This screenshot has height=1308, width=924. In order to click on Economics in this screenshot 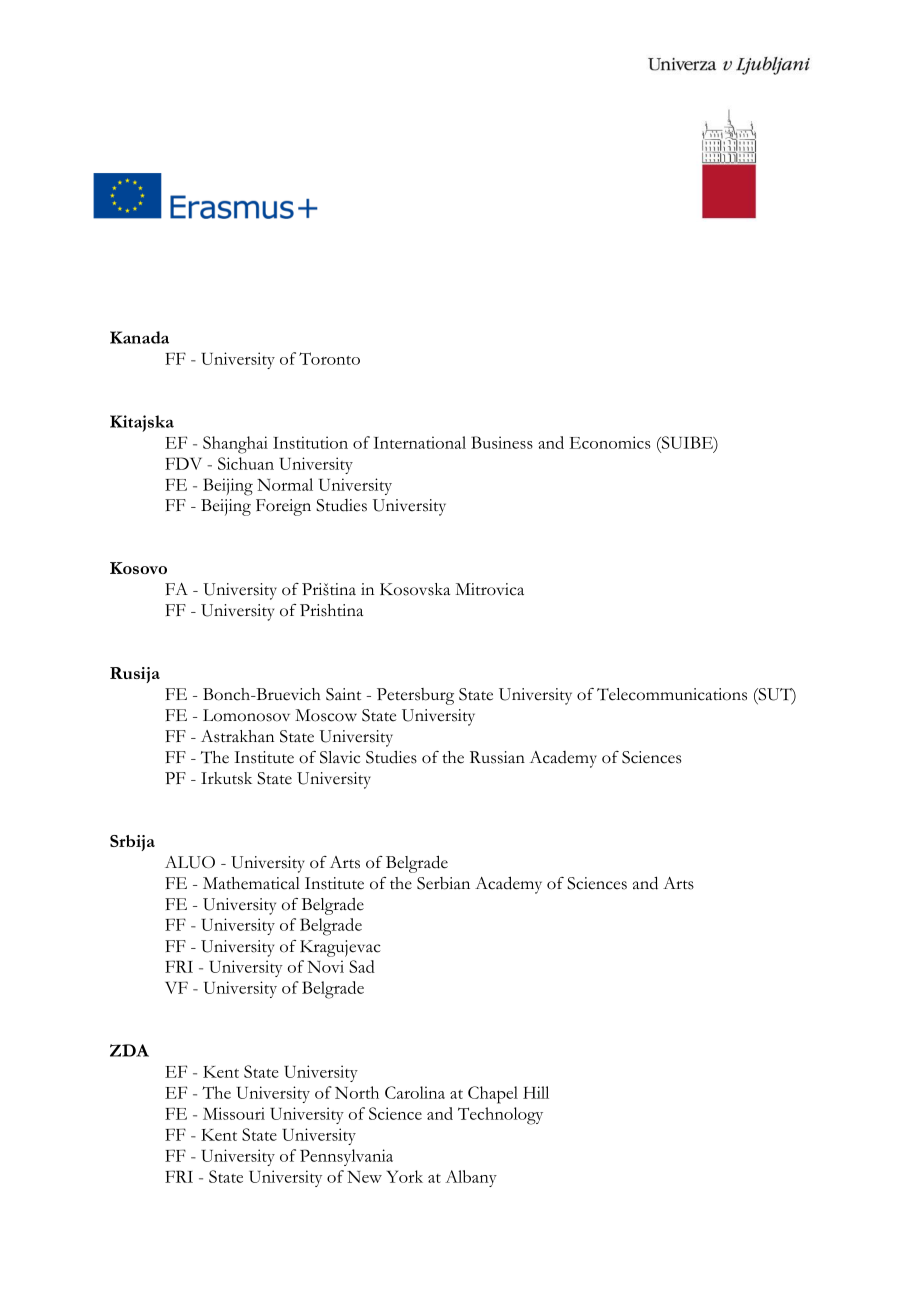, I will do `click(610, 442)`.
